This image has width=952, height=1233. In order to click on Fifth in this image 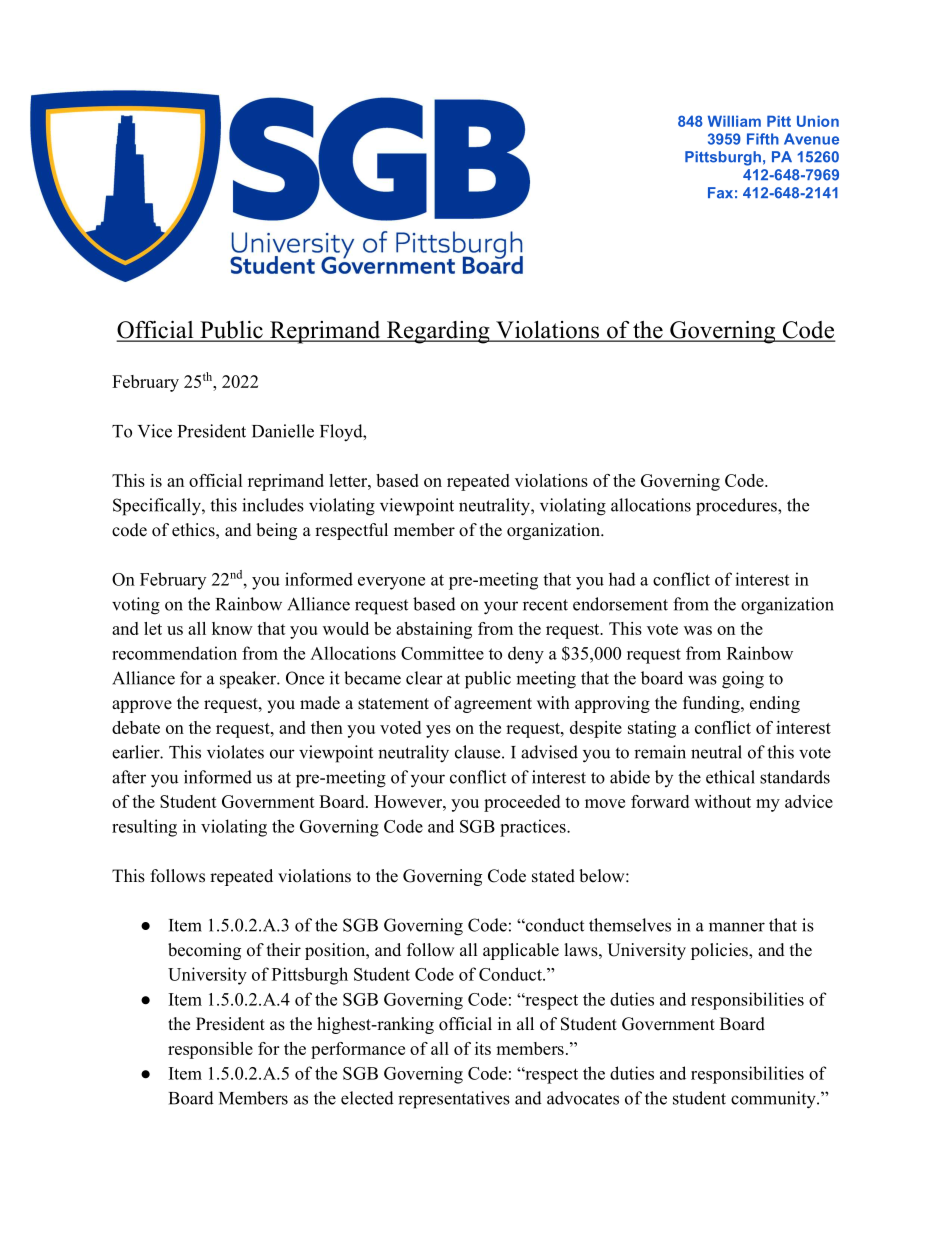, I will do `click(763, 139)`.
